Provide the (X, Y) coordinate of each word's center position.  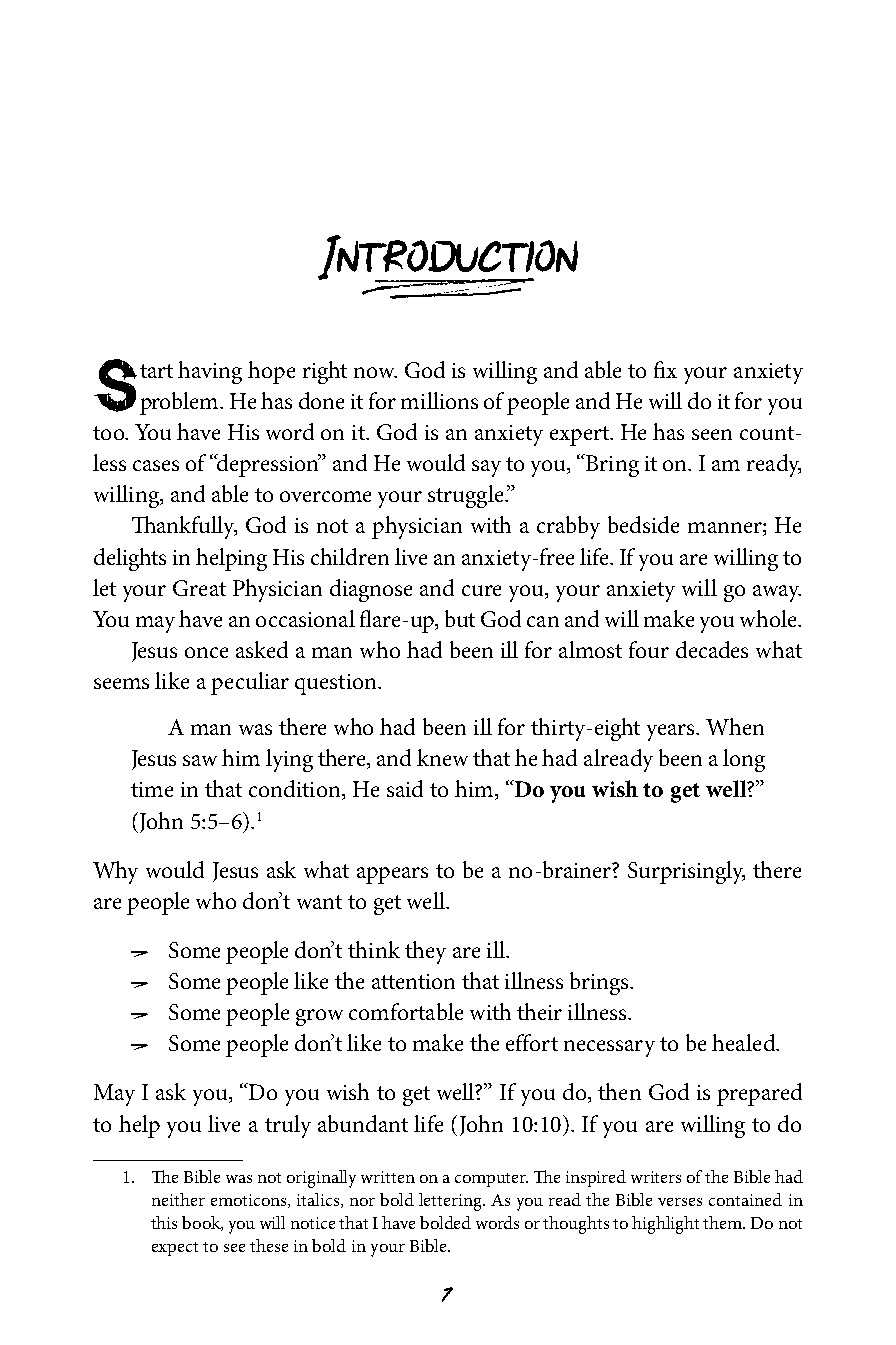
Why (115, 872)
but (460, 618)
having (210, 372)
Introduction (448, 259)
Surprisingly (686, 872)
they (425, 952)
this (164, 1222)
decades (712, 649)
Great (199, 588)
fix (665, 369)
